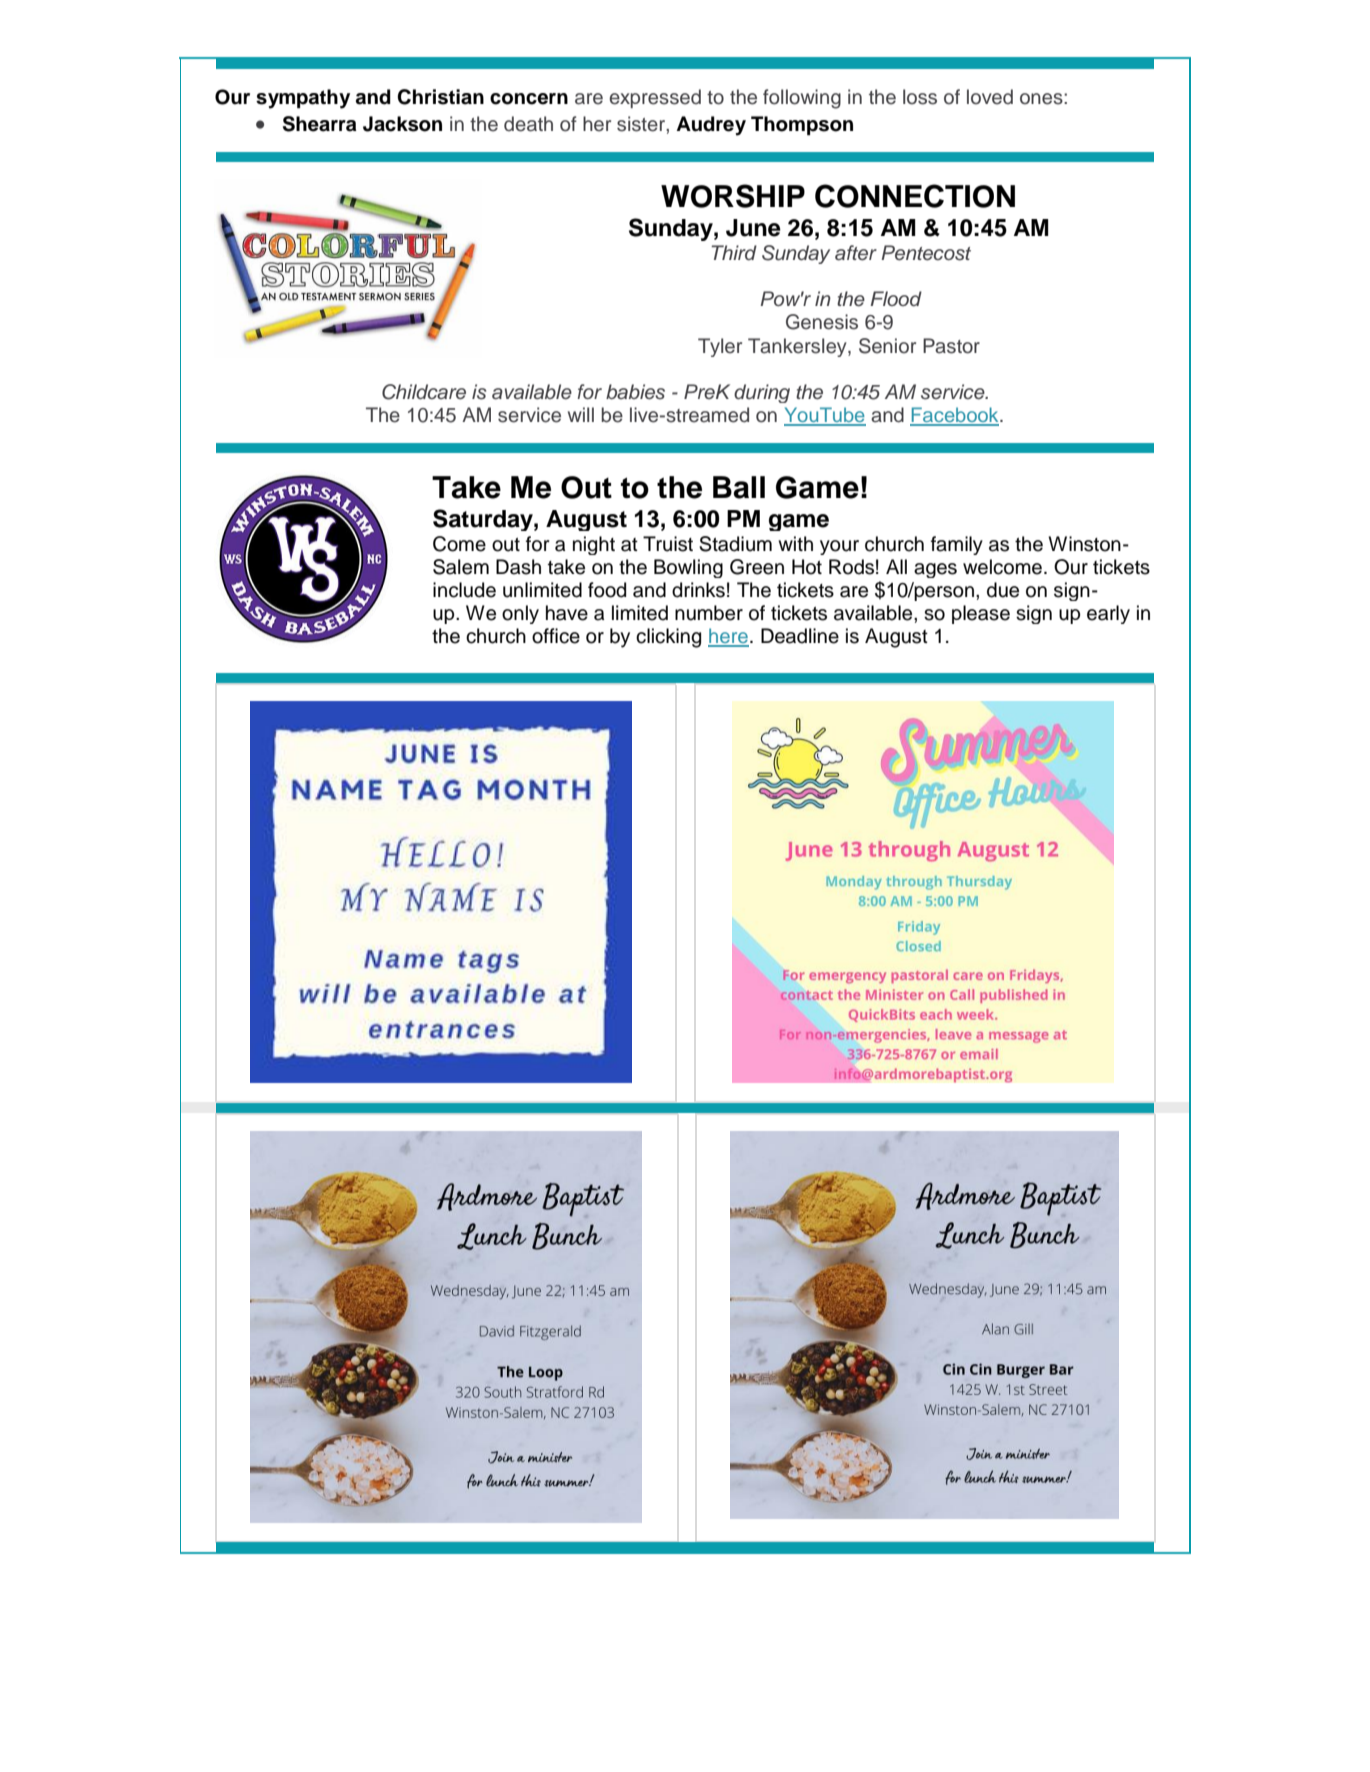 The width and height of the screenshot is (1370, 1772). What do you see at coordinates (402, 124) in the screenshot?
I see `Jackson` at bounding box center [402, 124].
